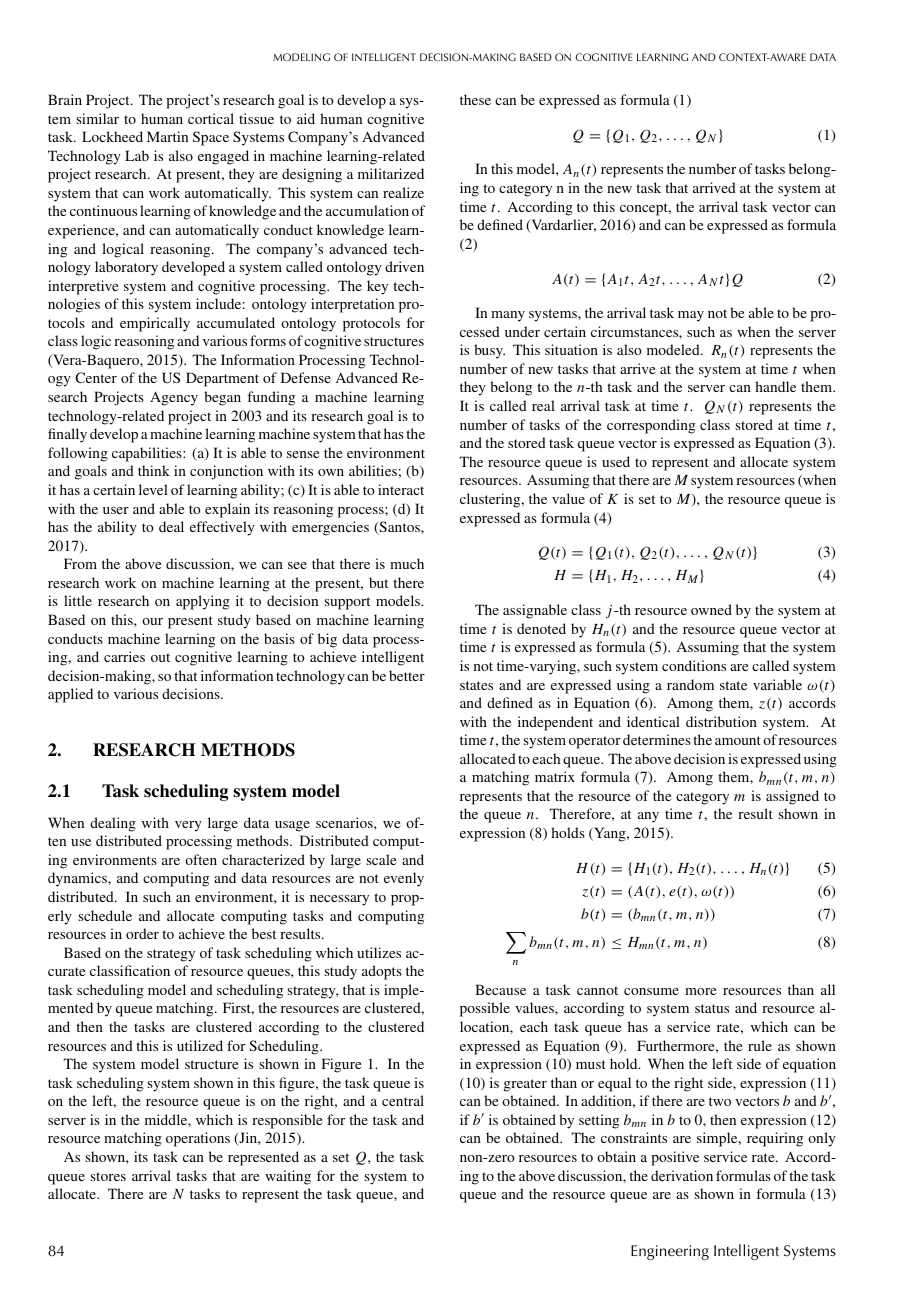 This screenshot has width=924, height=1308. What do you see at coordinates (167, 136) in the screenshot?
I see `Martin` at bounding box center [167, 136].
